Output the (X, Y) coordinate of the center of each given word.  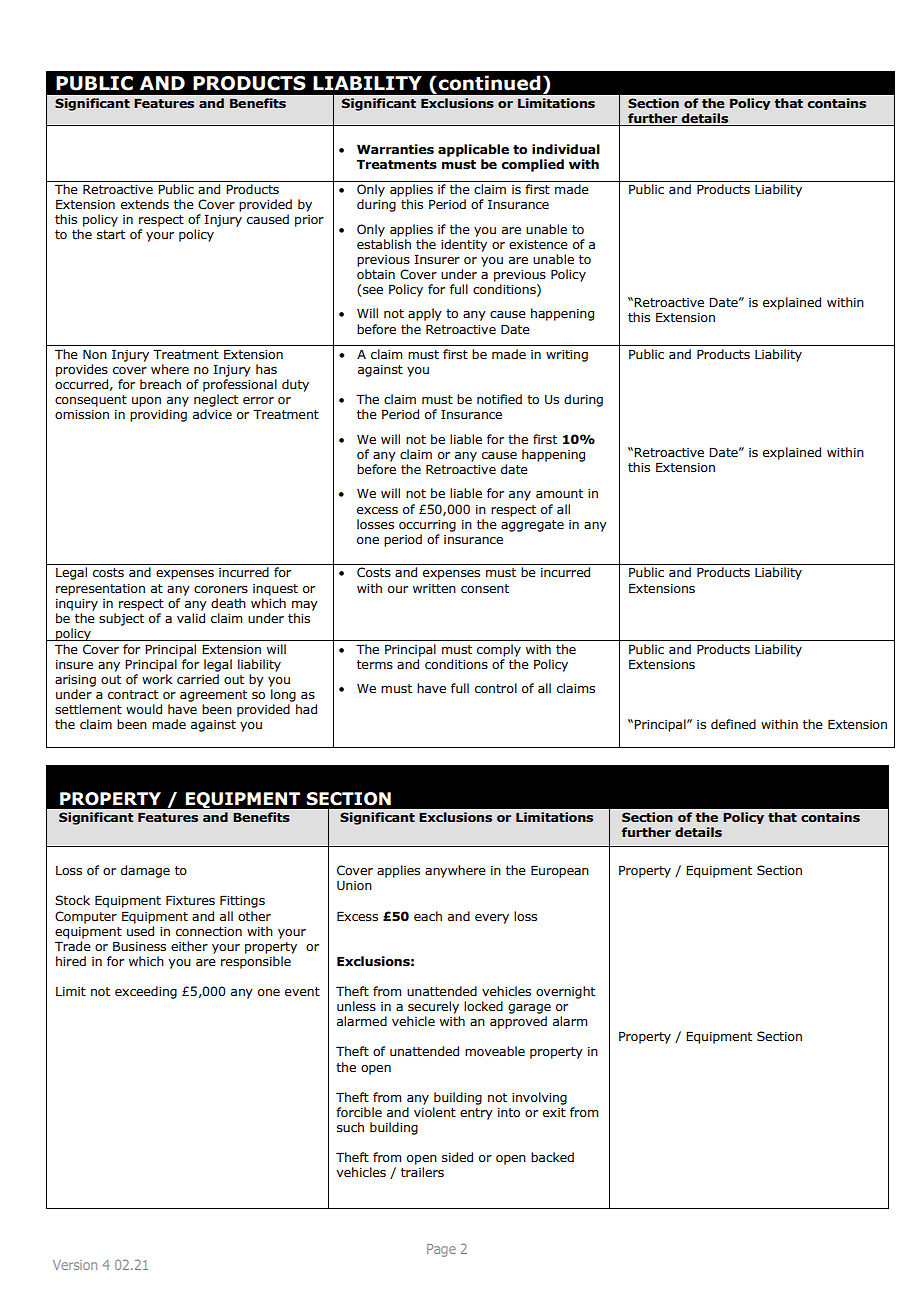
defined (733, 724)
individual (566, 149)
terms (375, 665)
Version (75, 1265)
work (157, 679)
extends (145, 204)
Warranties (395, 149)
